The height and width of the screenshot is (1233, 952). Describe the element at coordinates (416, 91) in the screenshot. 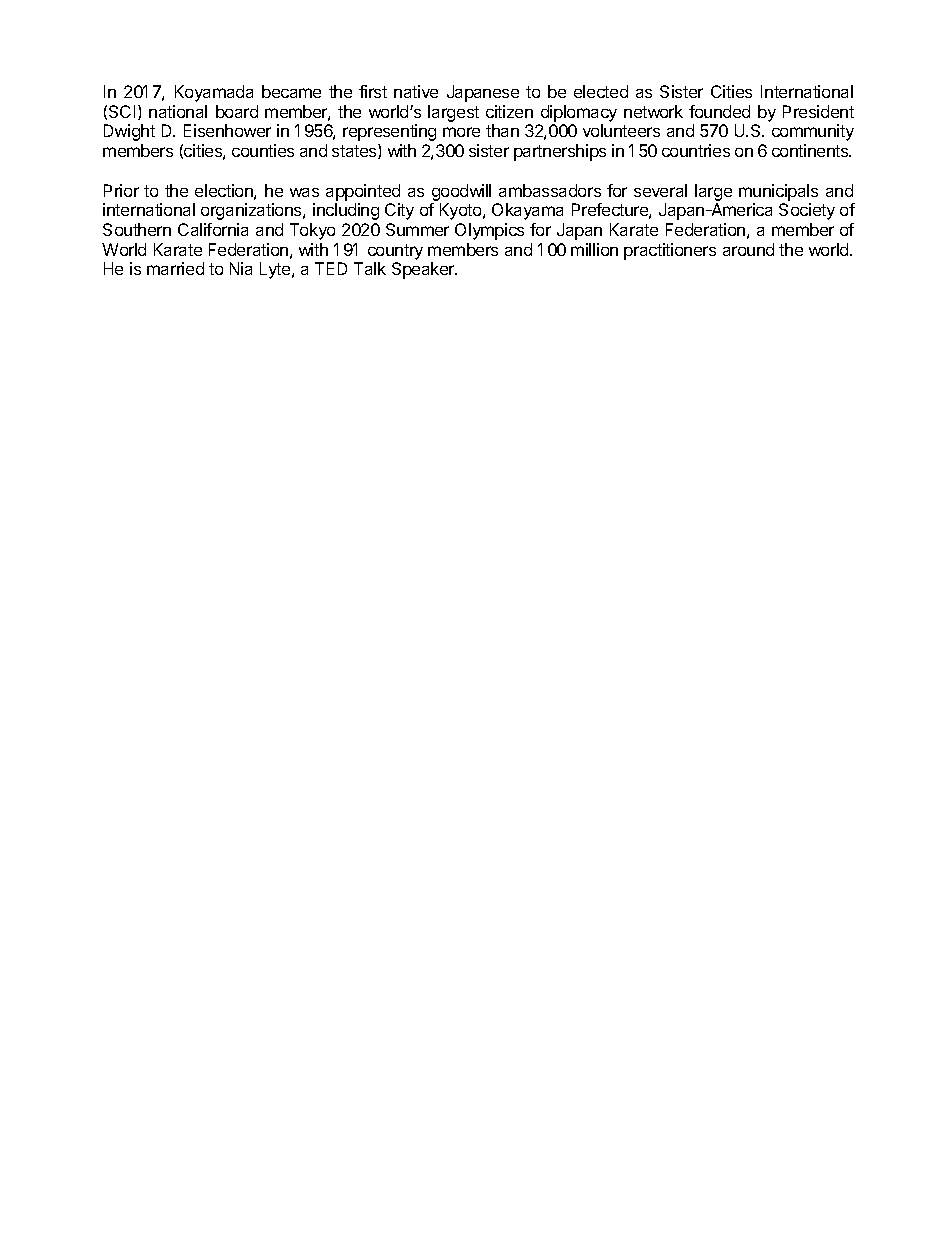

I see `native` at that location.
